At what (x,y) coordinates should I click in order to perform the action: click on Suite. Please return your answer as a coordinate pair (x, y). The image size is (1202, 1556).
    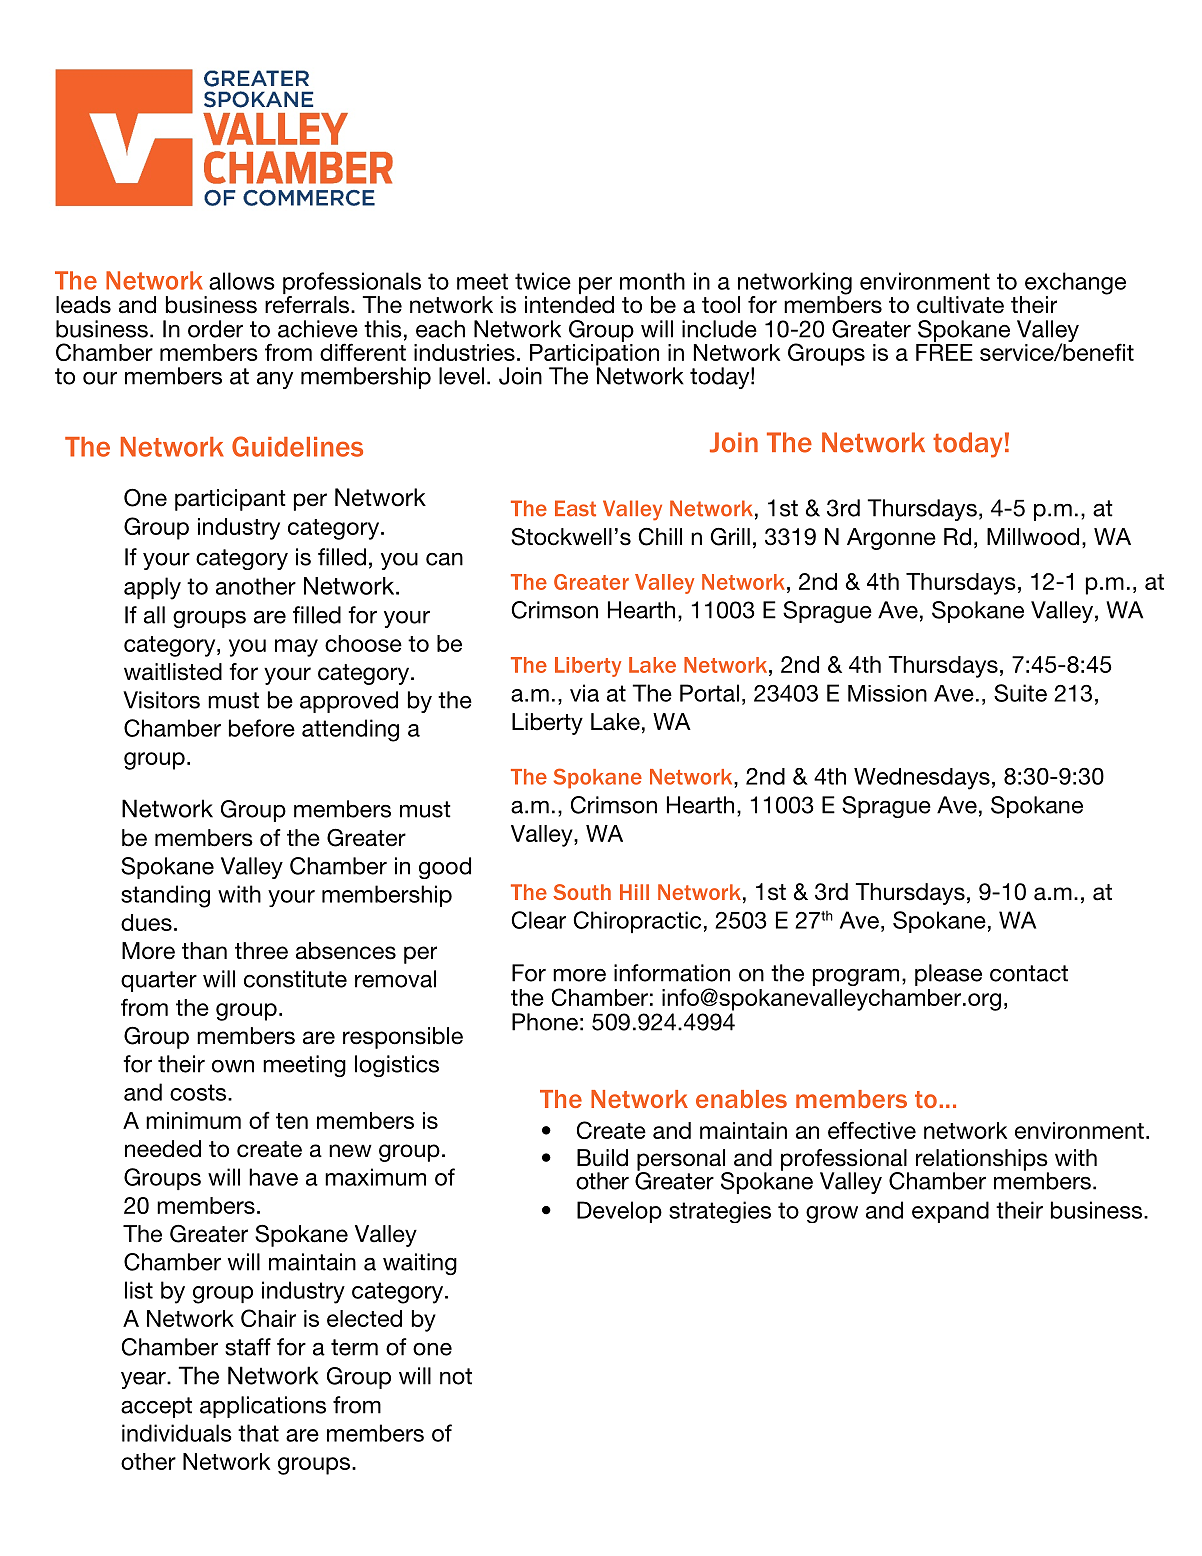
    Looking at the image, I should click on (1020, 693).
